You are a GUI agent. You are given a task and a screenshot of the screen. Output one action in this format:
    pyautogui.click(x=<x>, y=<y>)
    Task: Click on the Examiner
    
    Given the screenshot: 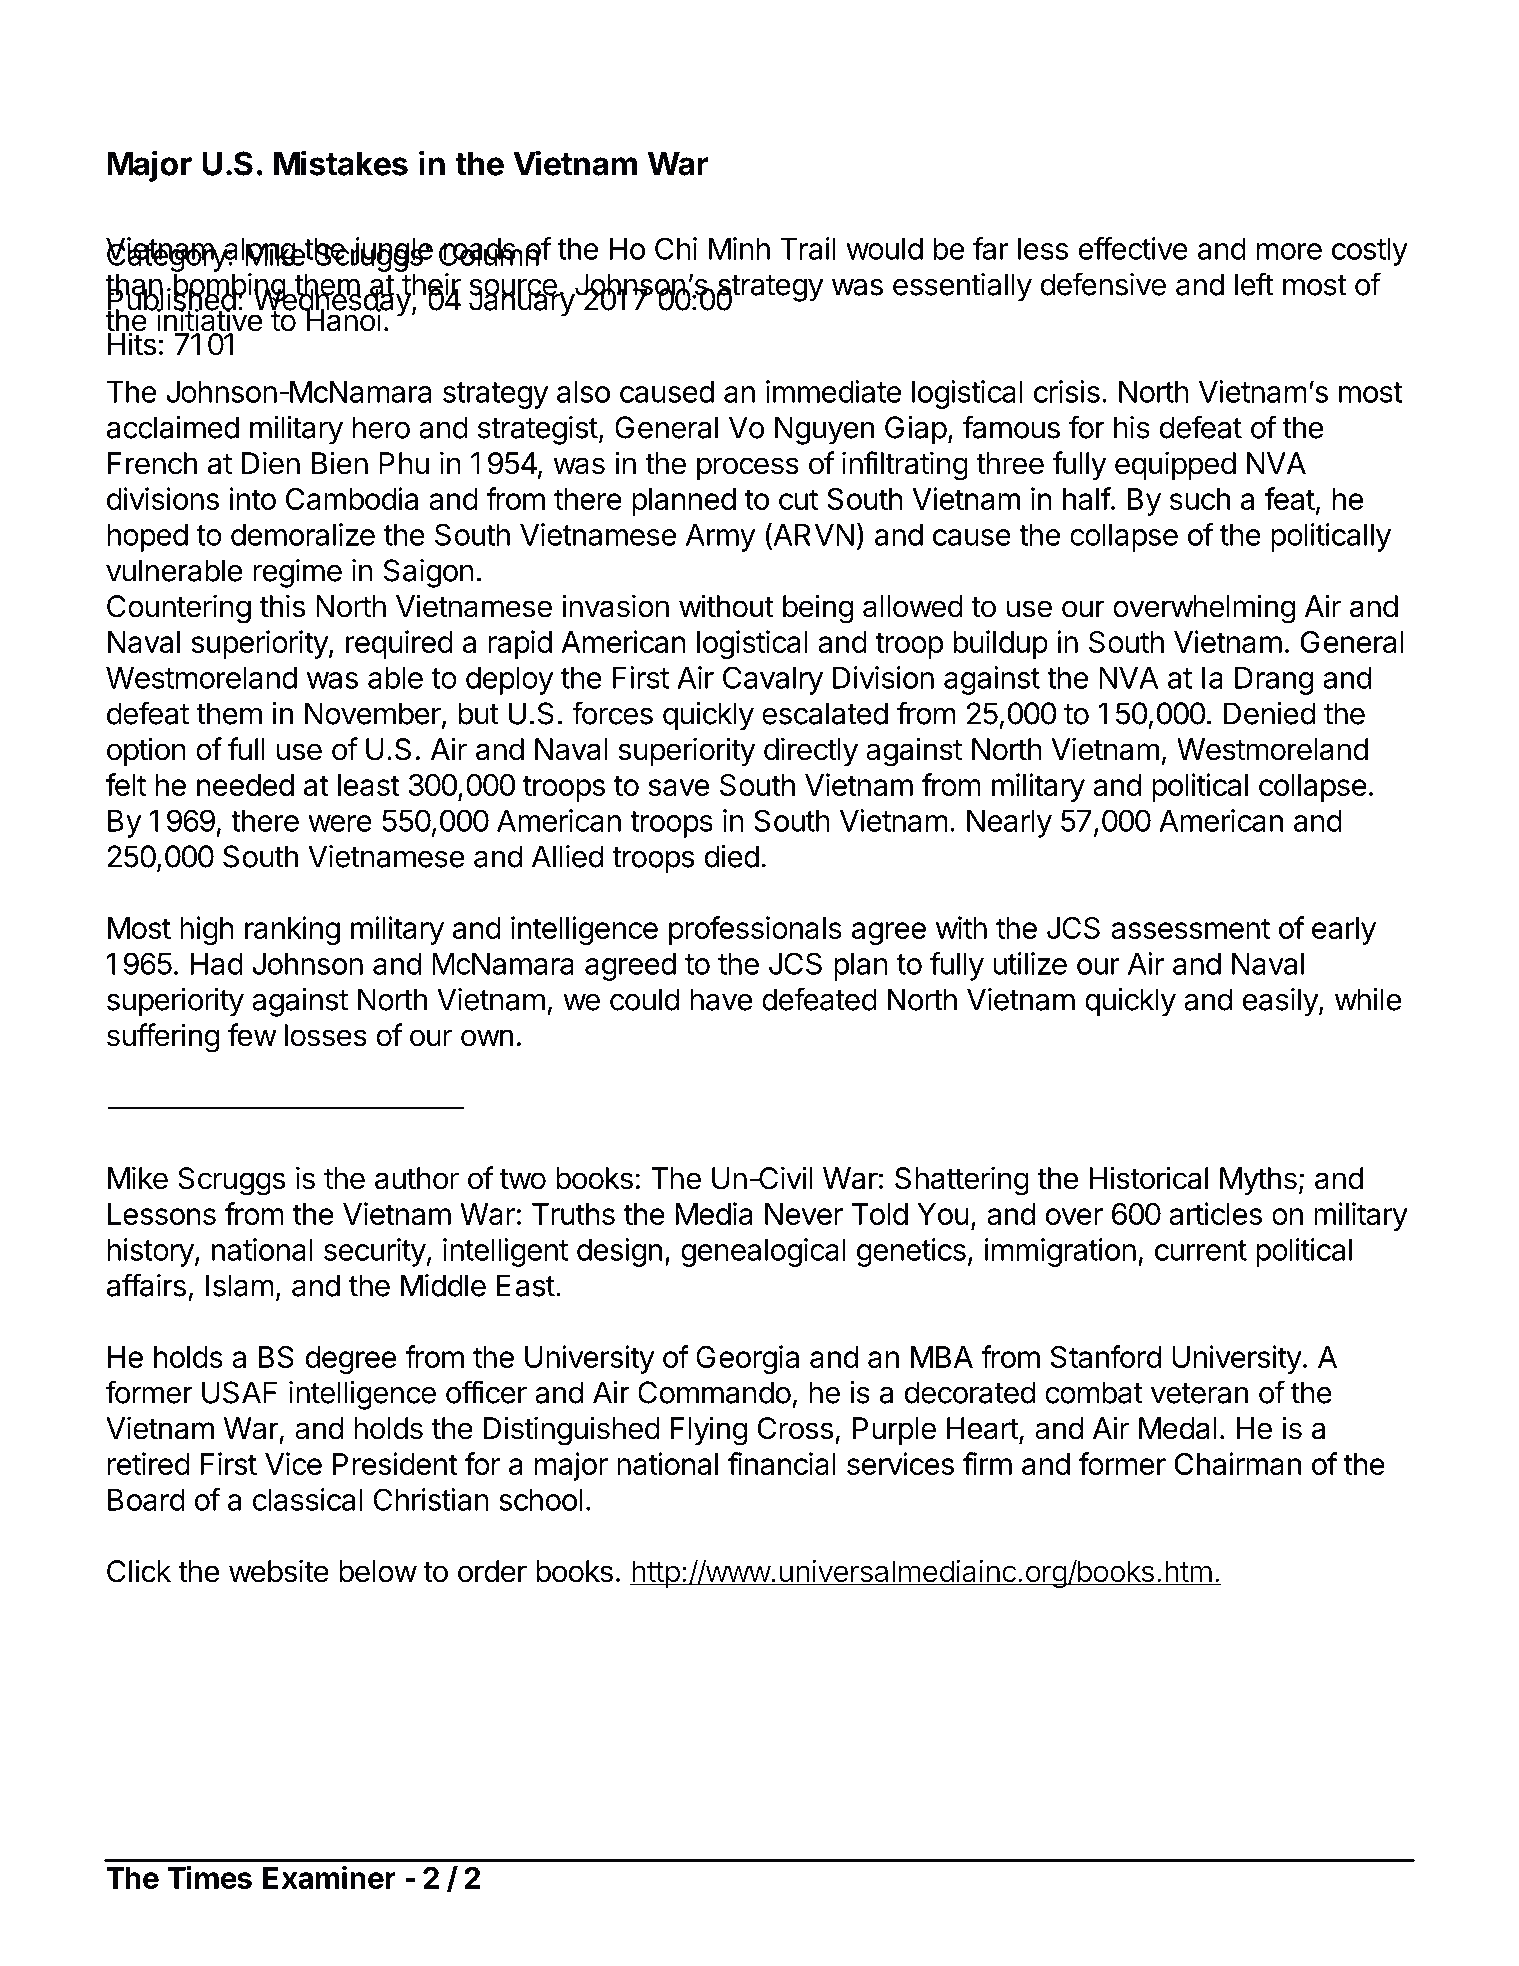 What is the action you would take?
    pyautogui.click(x=329, y=1877)
